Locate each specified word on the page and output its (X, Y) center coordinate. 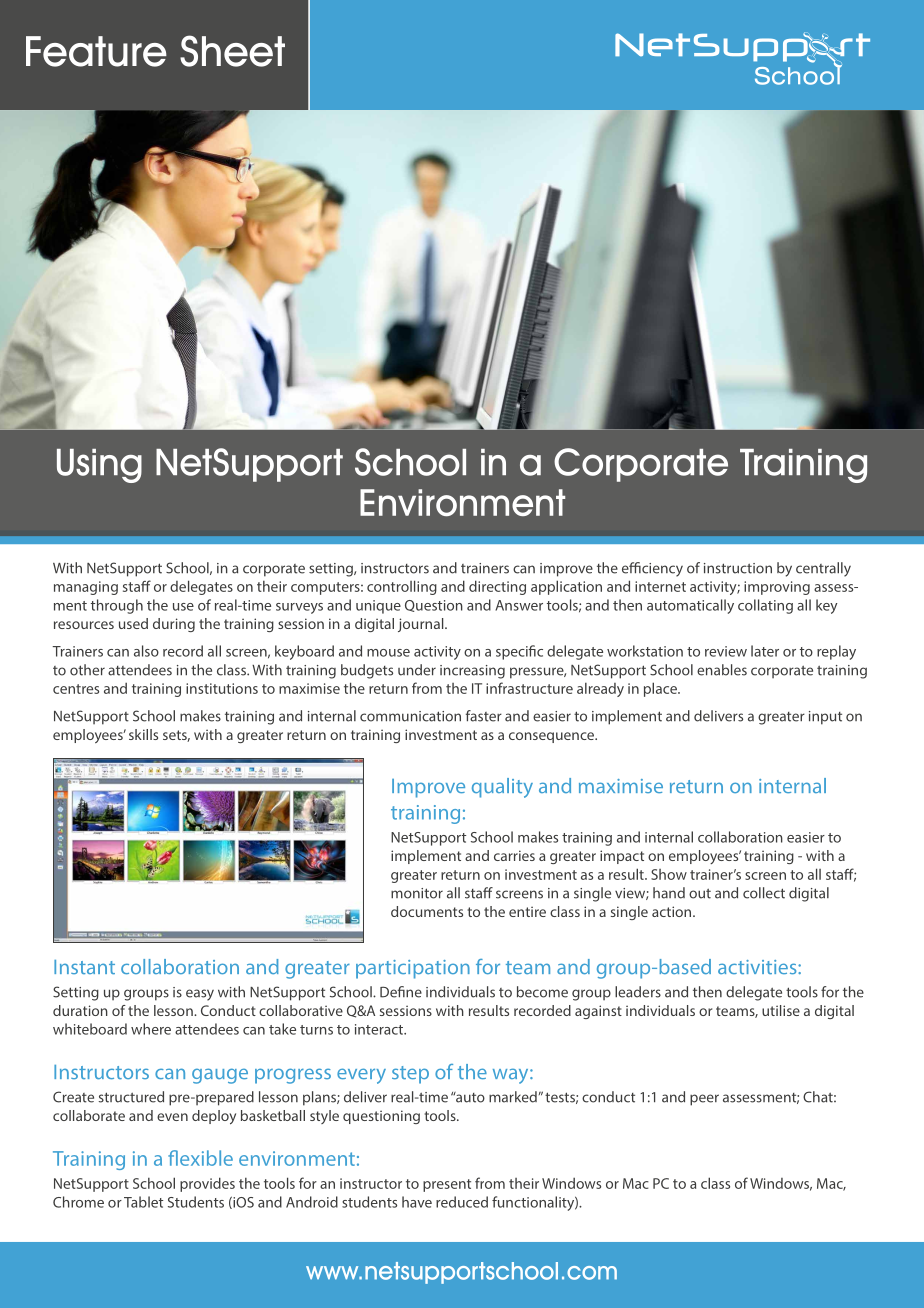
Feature (96, 51)
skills (143, 734)
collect (764, 893)
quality (502, 788)
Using (99, 466)
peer (704, 1100)
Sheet (232, 51)
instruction (738, 568)
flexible (200, 1158)
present (447, 1185)
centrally (823, 569)
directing (497, 587)
